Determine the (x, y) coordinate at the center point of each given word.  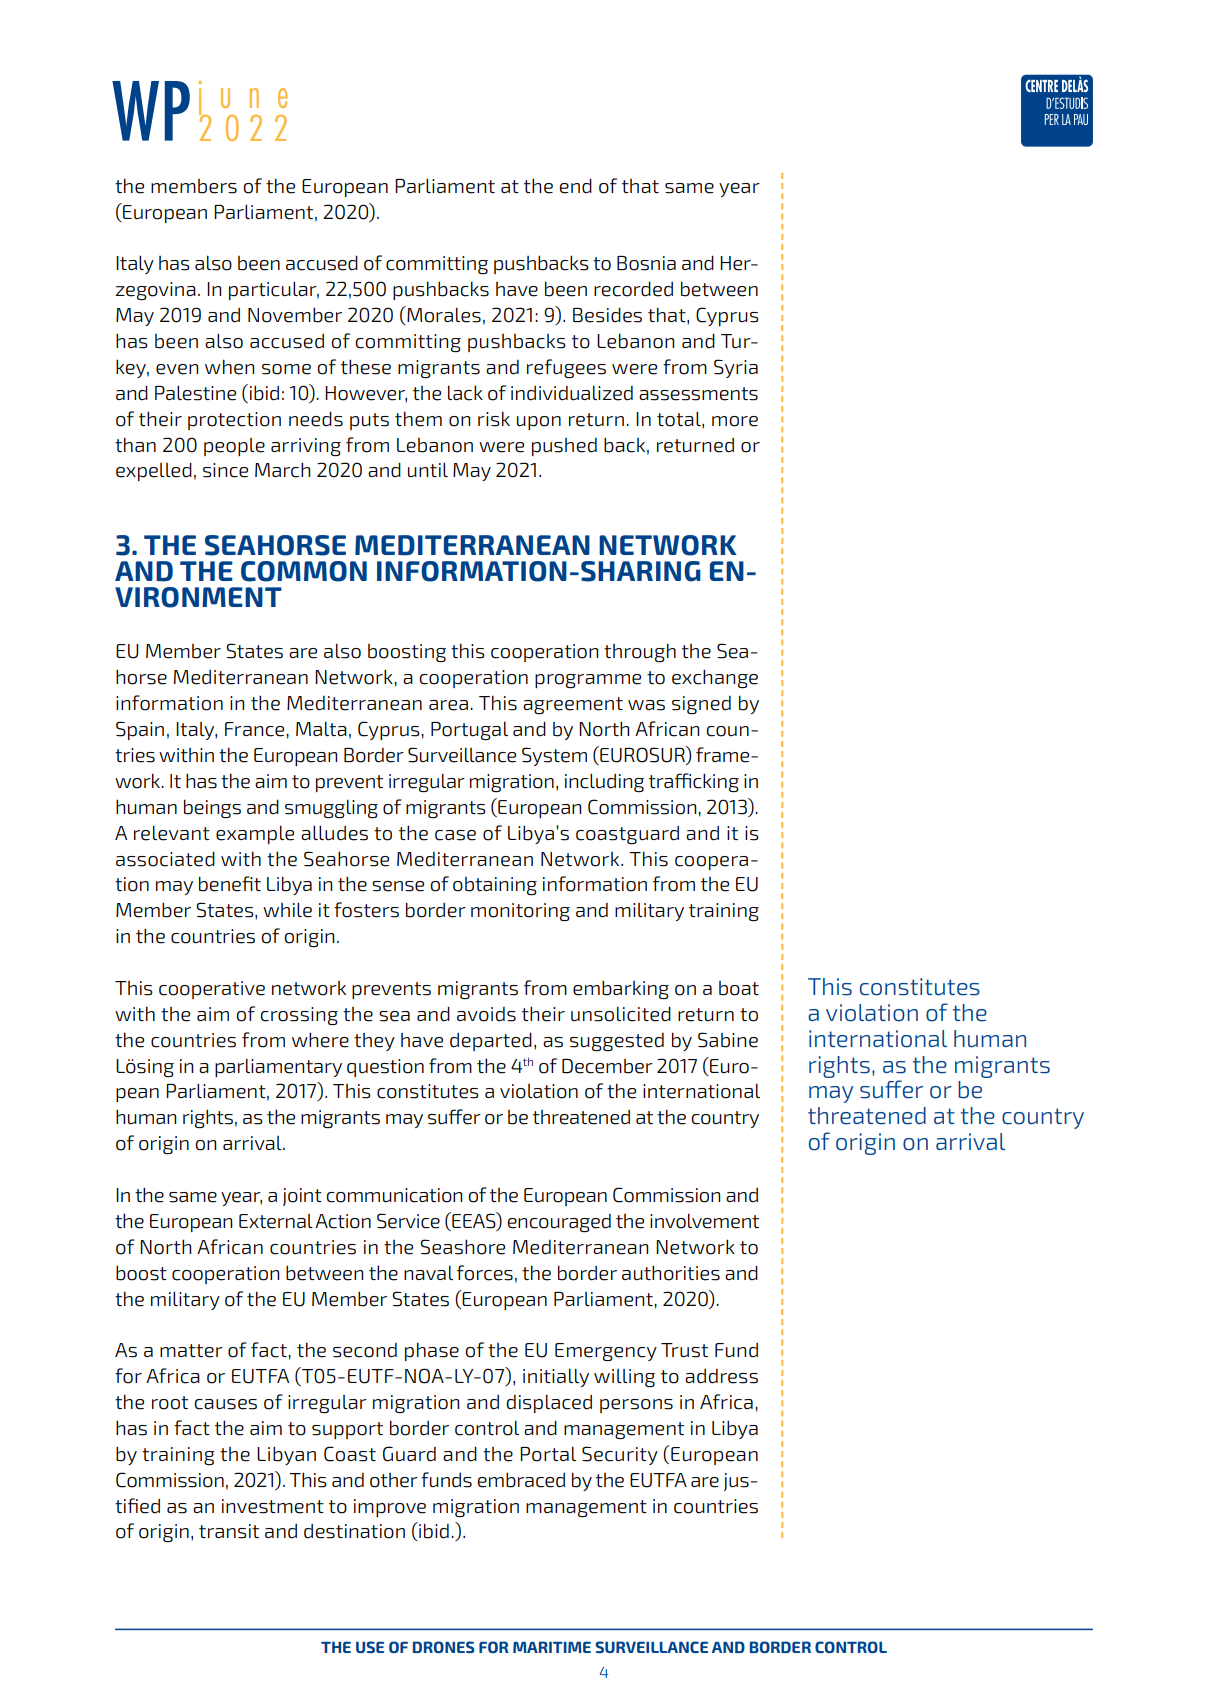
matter (191, 1351)
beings (212, 808)
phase (432, 1351)
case (455, 835)
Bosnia (646, 263)
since (225, 470)
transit (229, 1531)
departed (491, 1041)
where (320, 1040)
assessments (698, 394)
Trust (684, 1350)
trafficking (694, 782)
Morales (443, 315)
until (428, 470)
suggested (617, 1042)
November (295, 315)
